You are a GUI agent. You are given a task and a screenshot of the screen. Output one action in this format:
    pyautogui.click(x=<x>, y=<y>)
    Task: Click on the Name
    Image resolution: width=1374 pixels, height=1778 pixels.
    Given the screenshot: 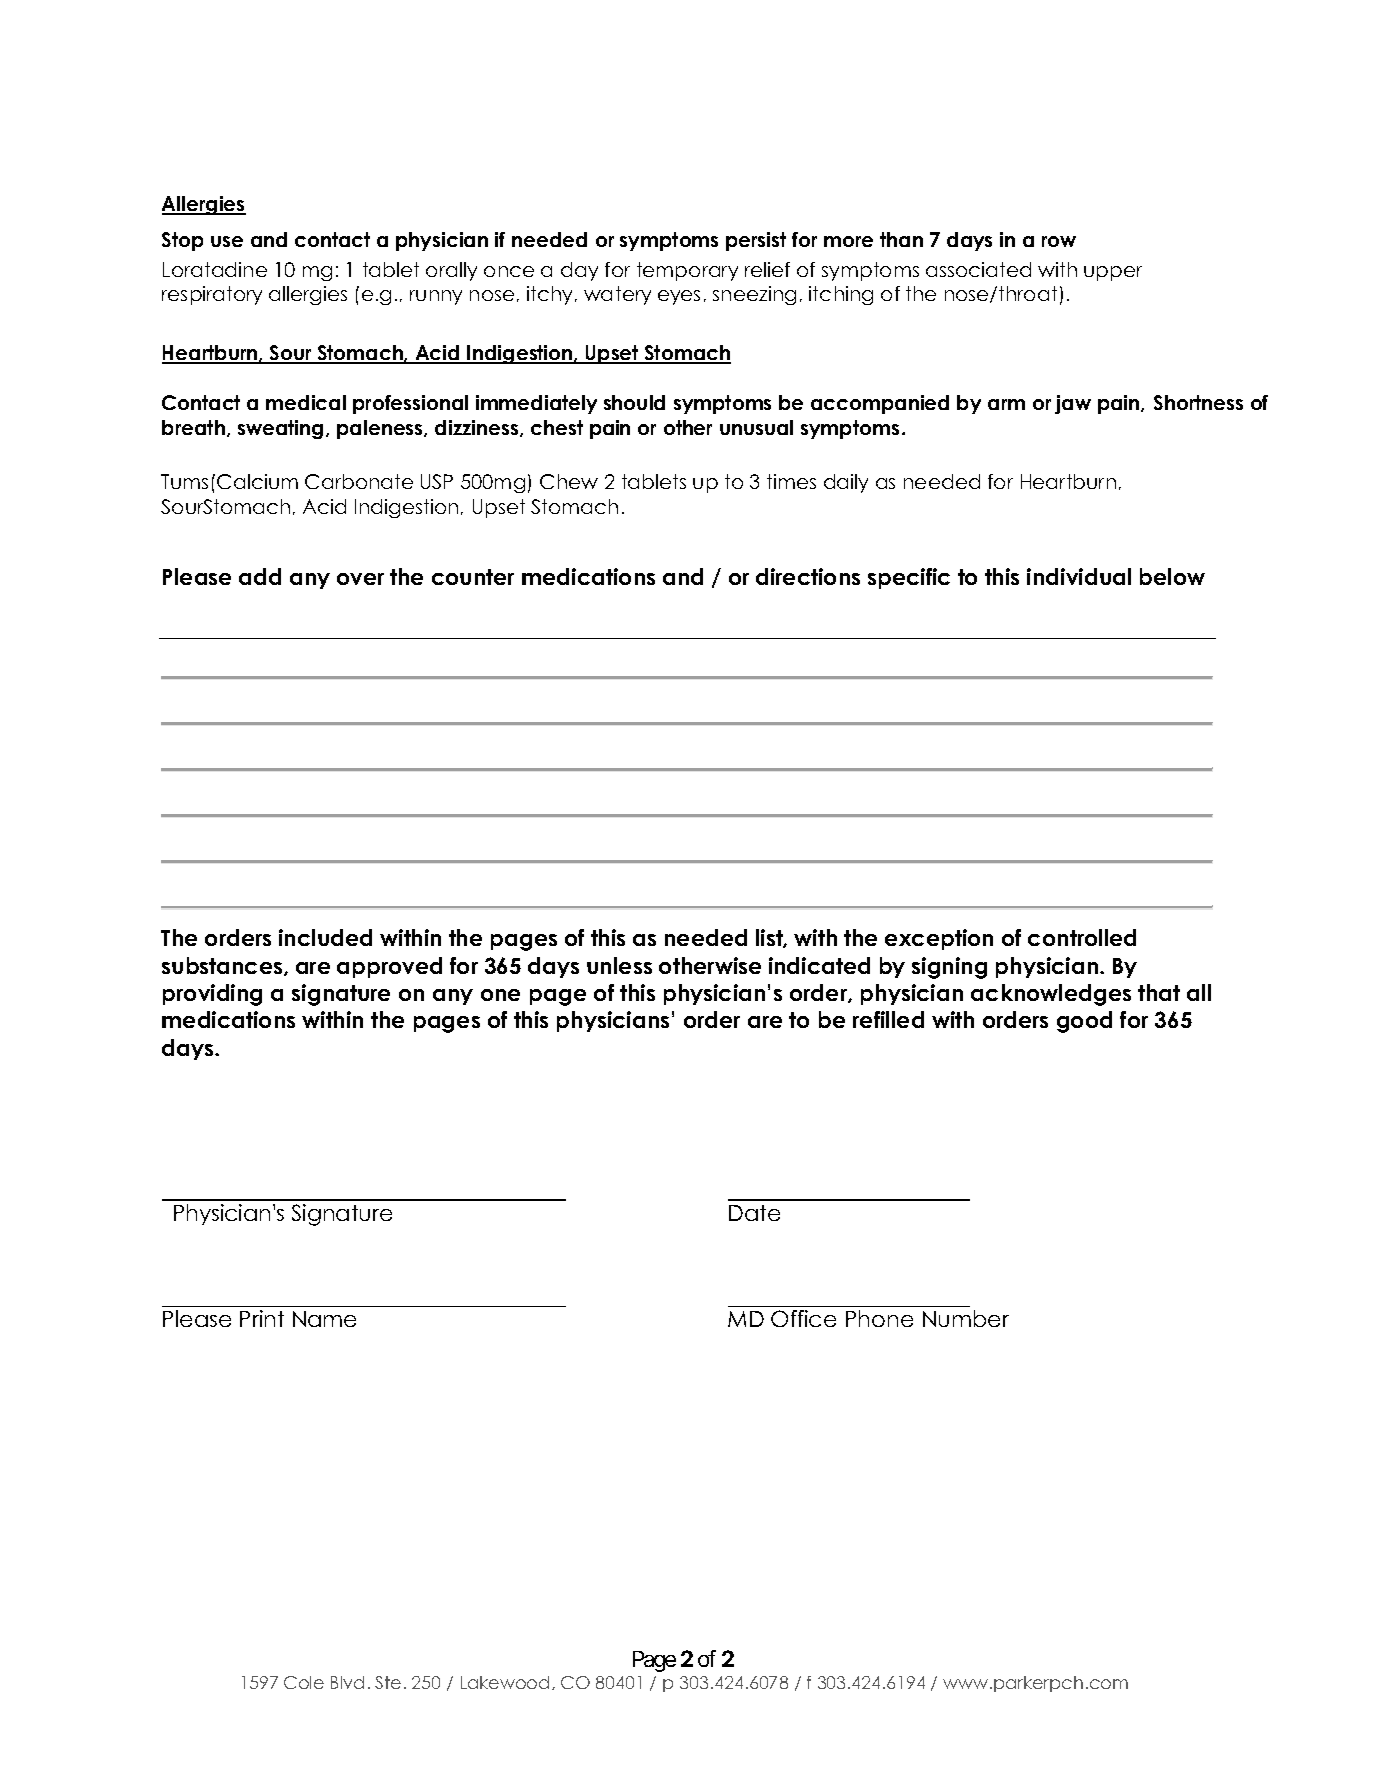 What is the action you would take?
    pyautogui.click(x=324, y=1319)
